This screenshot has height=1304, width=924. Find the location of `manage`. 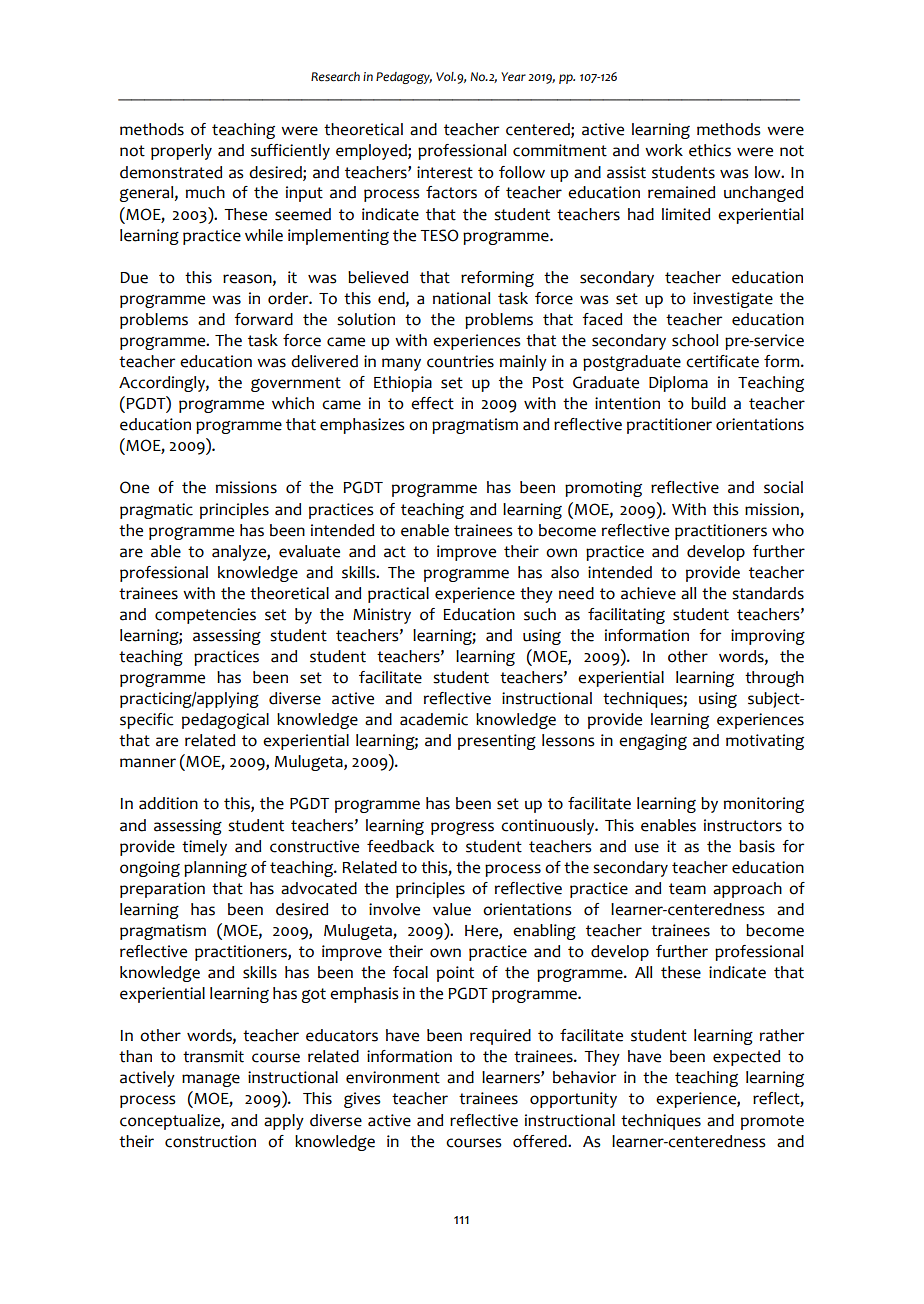

manage is located at coordinates (211, 1080).
